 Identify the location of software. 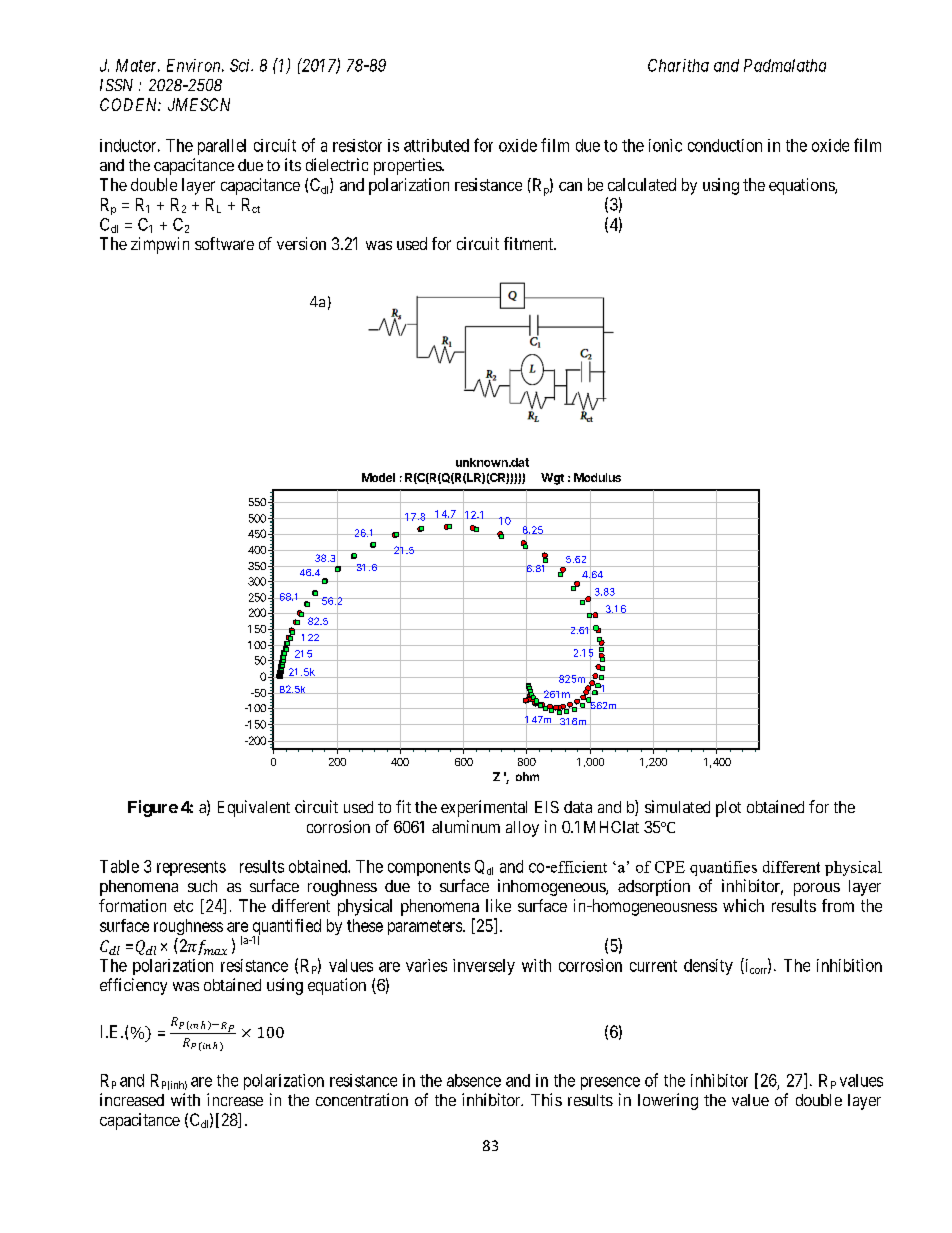
(224, 243).
